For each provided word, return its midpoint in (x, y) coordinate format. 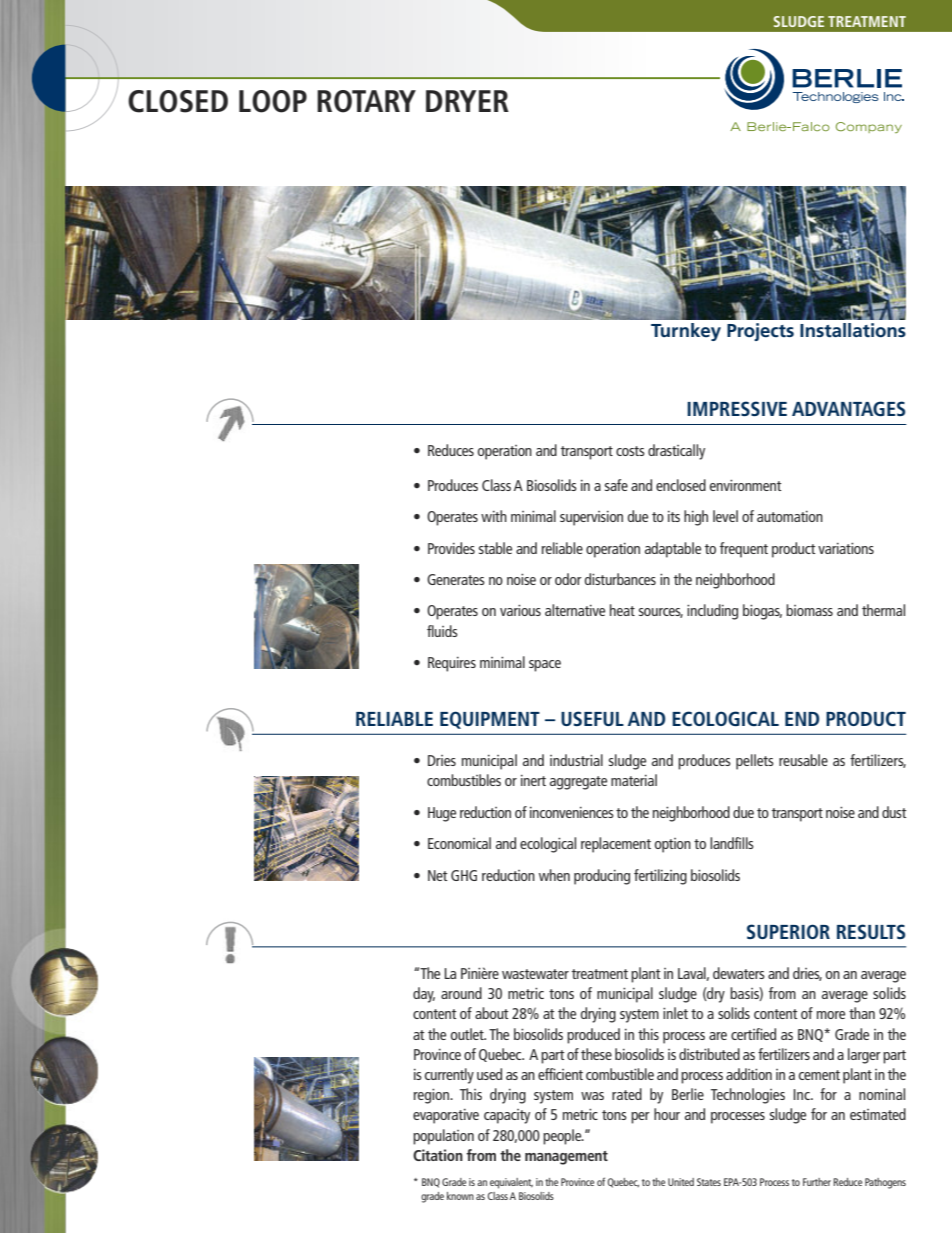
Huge (442, 814)
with (494, 516)
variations (846, 548)
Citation (438, 1155)
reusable (803, 760)
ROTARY (366, 101)
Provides (451, 548)
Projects (760, 332)
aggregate (578, 783)
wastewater (535, 974)
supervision (591, 518)
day (424, 995)
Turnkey (686, 332)
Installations (853, 330)
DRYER (467, 101)
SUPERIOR (788, 931)
